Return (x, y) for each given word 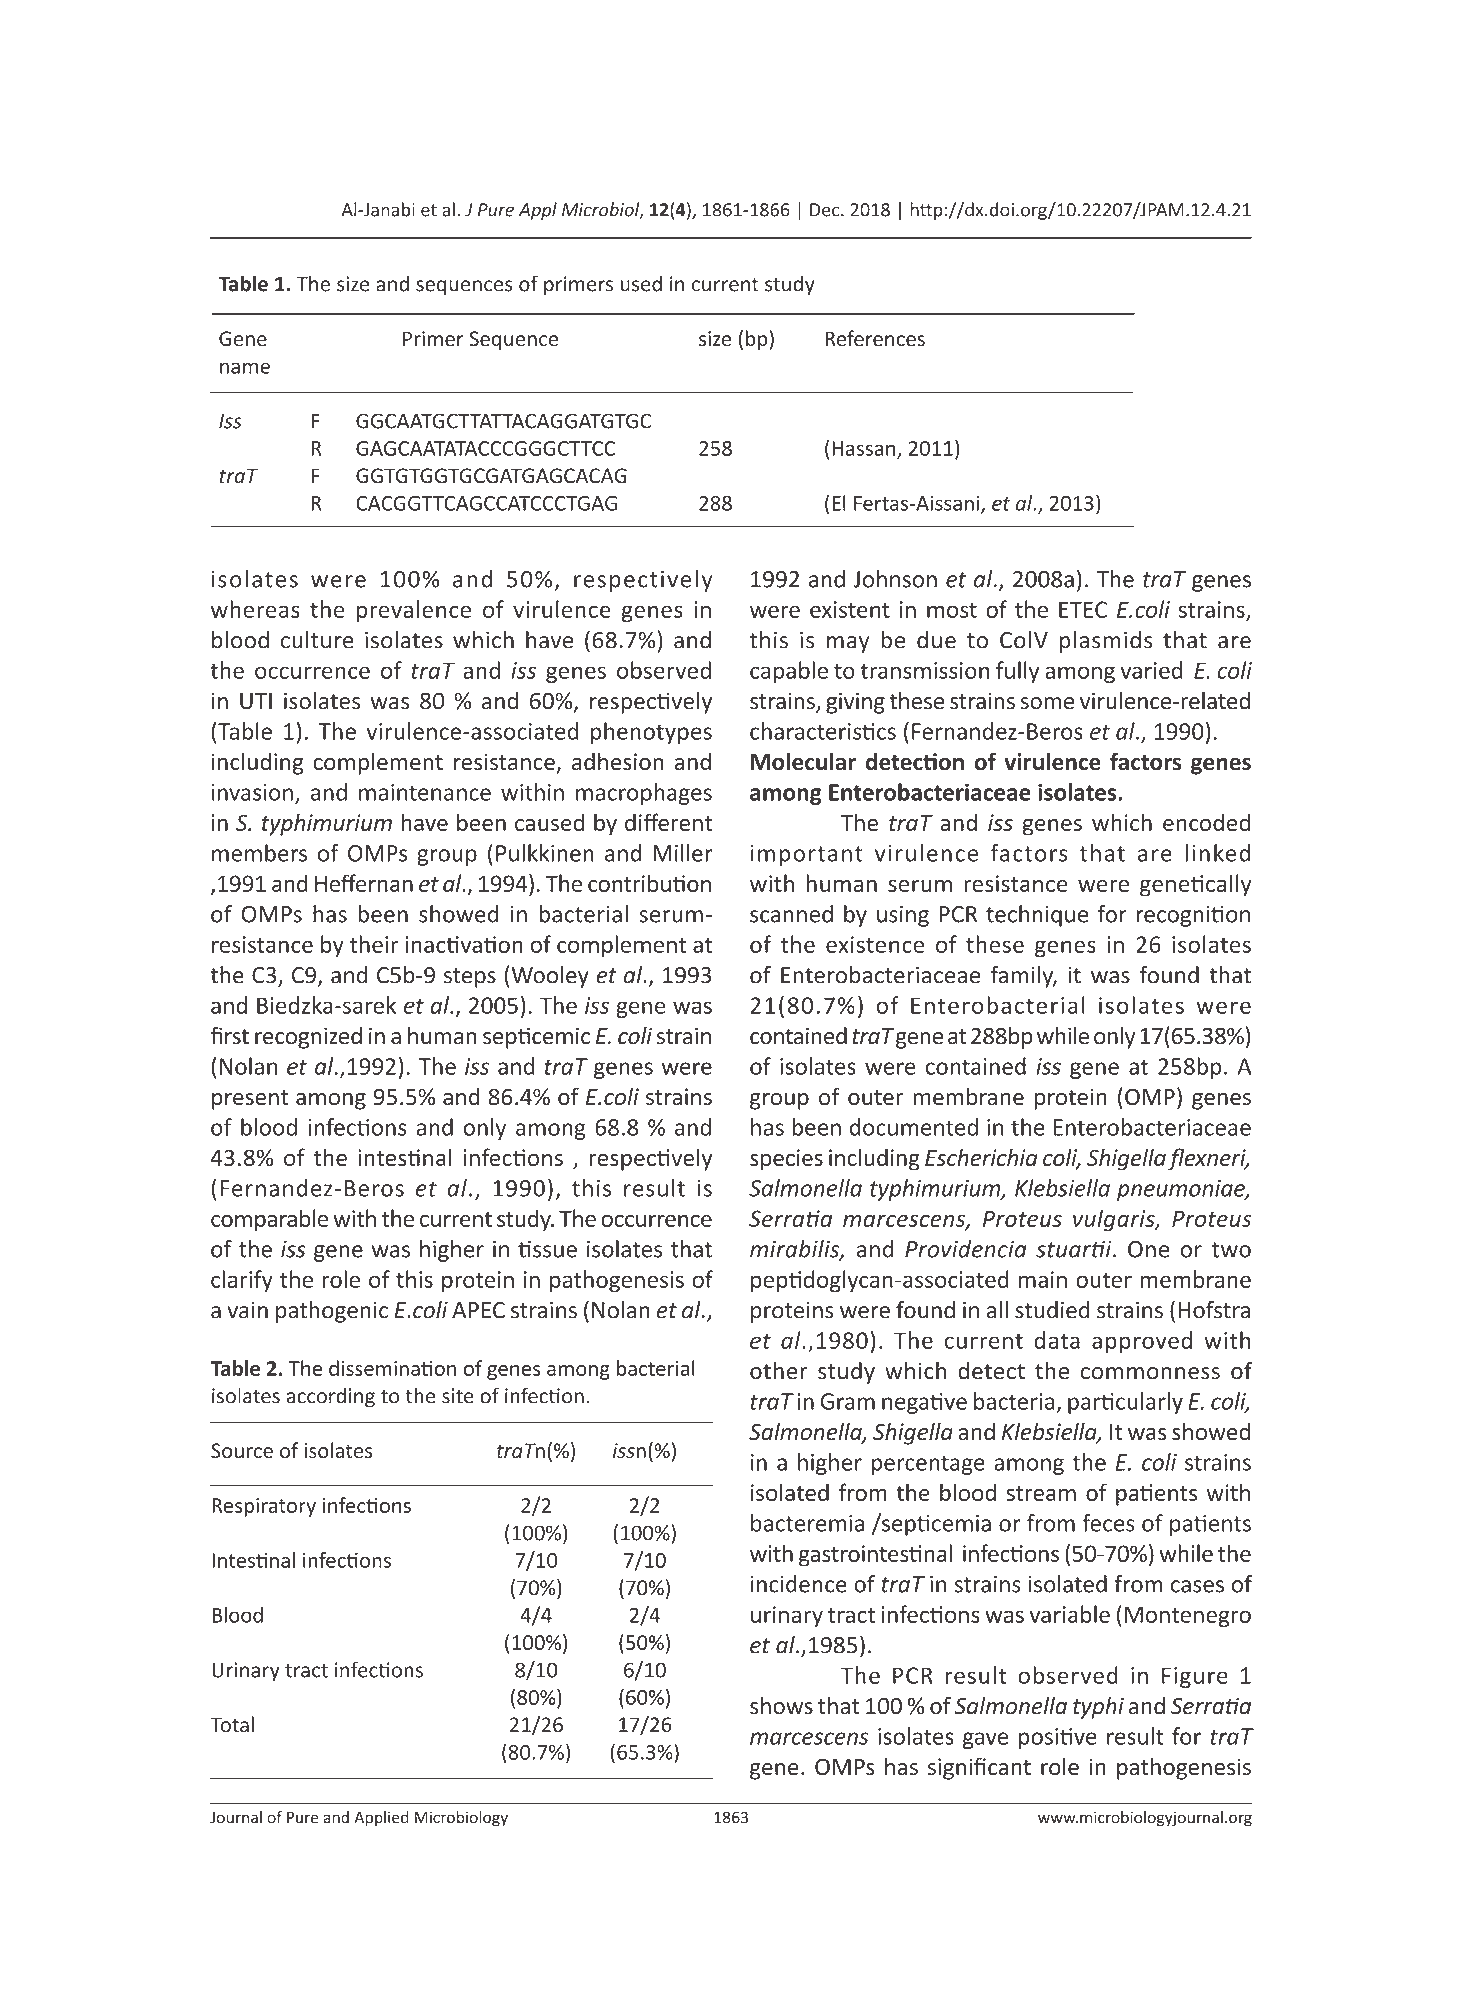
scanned (791, 914)
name (245, 368)
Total (232, 1724)
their (374, 944)
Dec (826, 210)
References (875, 338)
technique (1037, 916)
